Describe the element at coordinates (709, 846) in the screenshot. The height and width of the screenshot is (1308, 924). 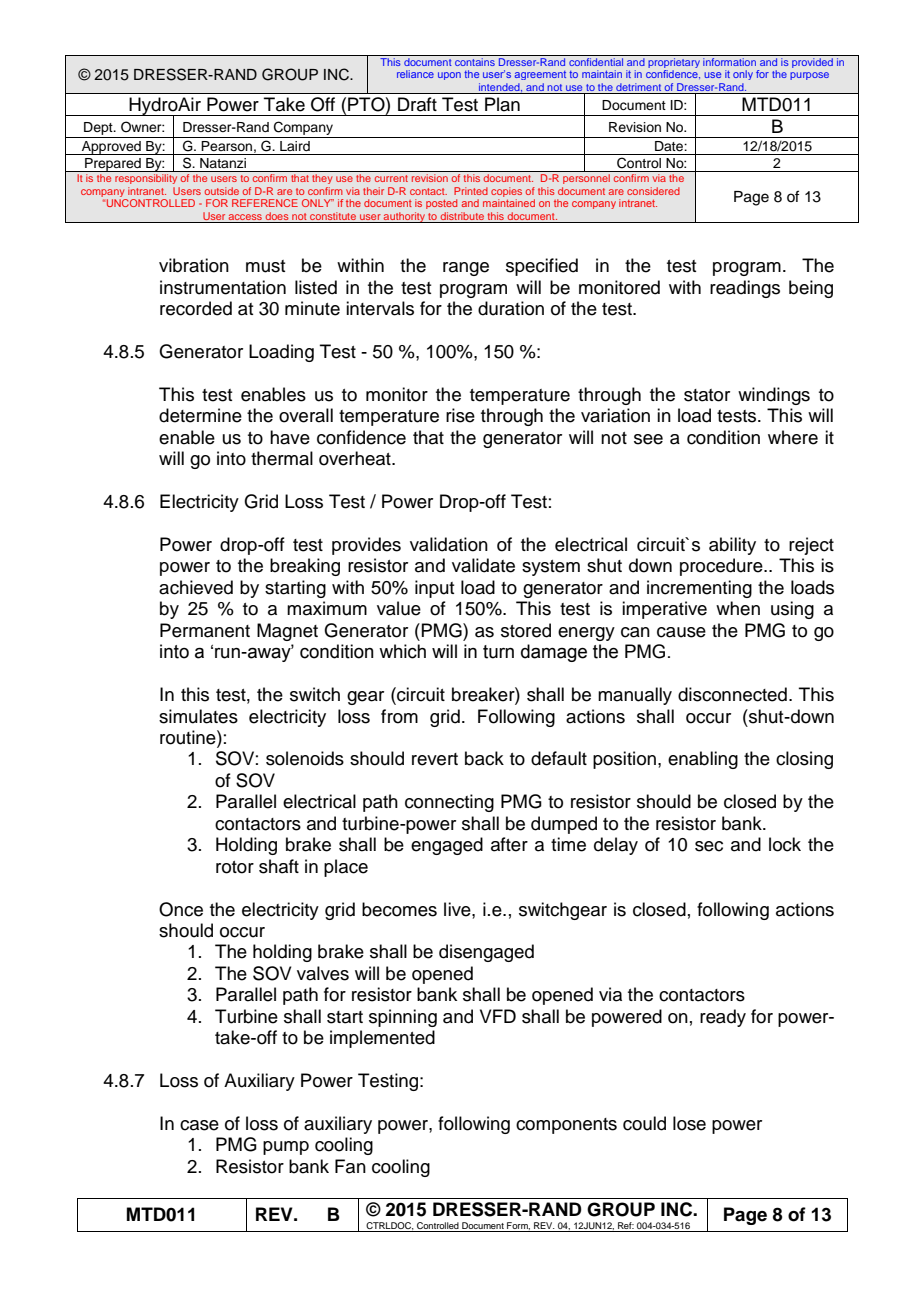
I see `sec` at that location.
